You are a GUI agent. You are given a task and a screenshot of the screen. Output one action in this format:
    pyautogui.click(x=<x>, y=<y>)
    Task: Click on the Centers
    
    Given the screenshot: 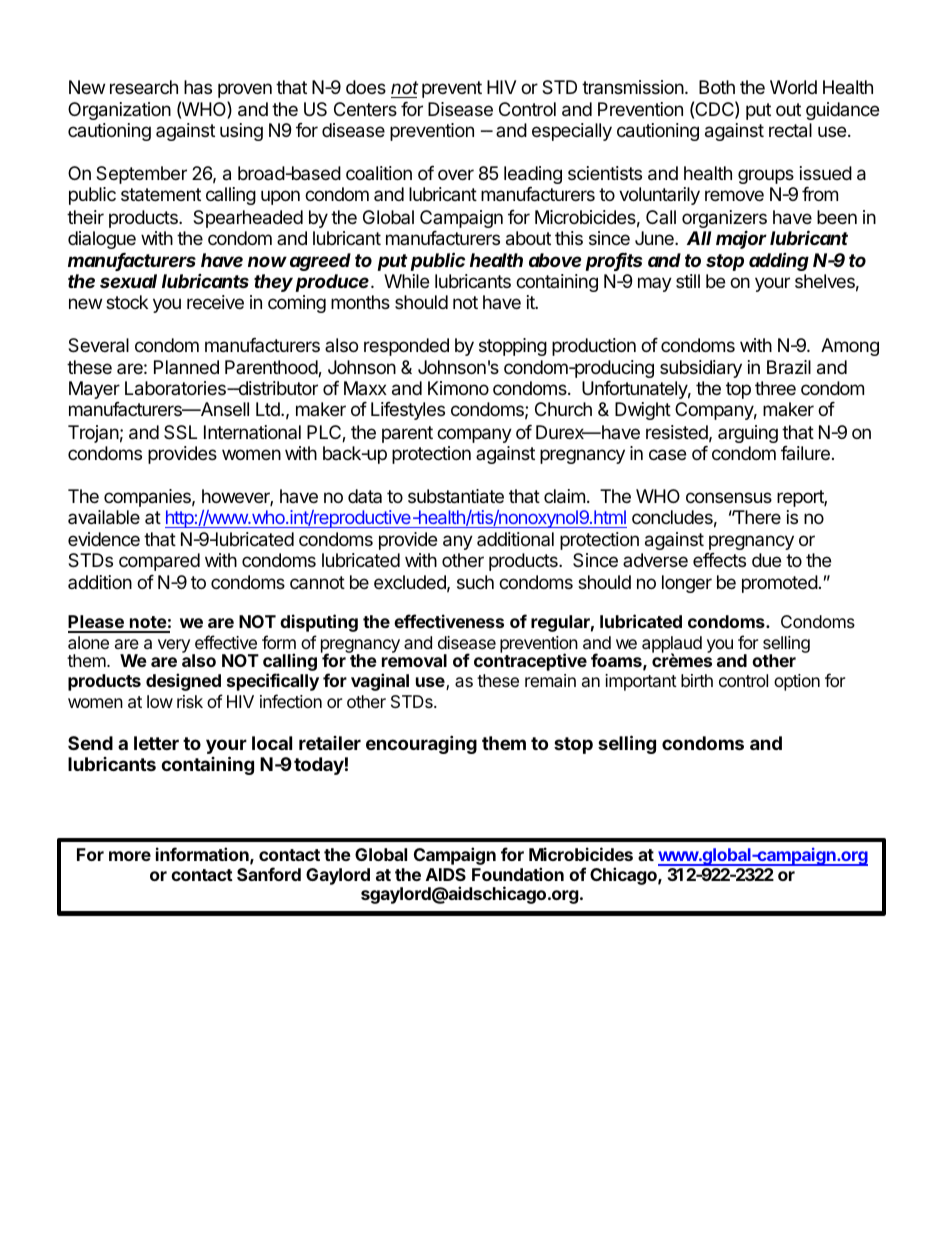 What is the action you would take?
    pyautogui.click(x=365, y=109)
